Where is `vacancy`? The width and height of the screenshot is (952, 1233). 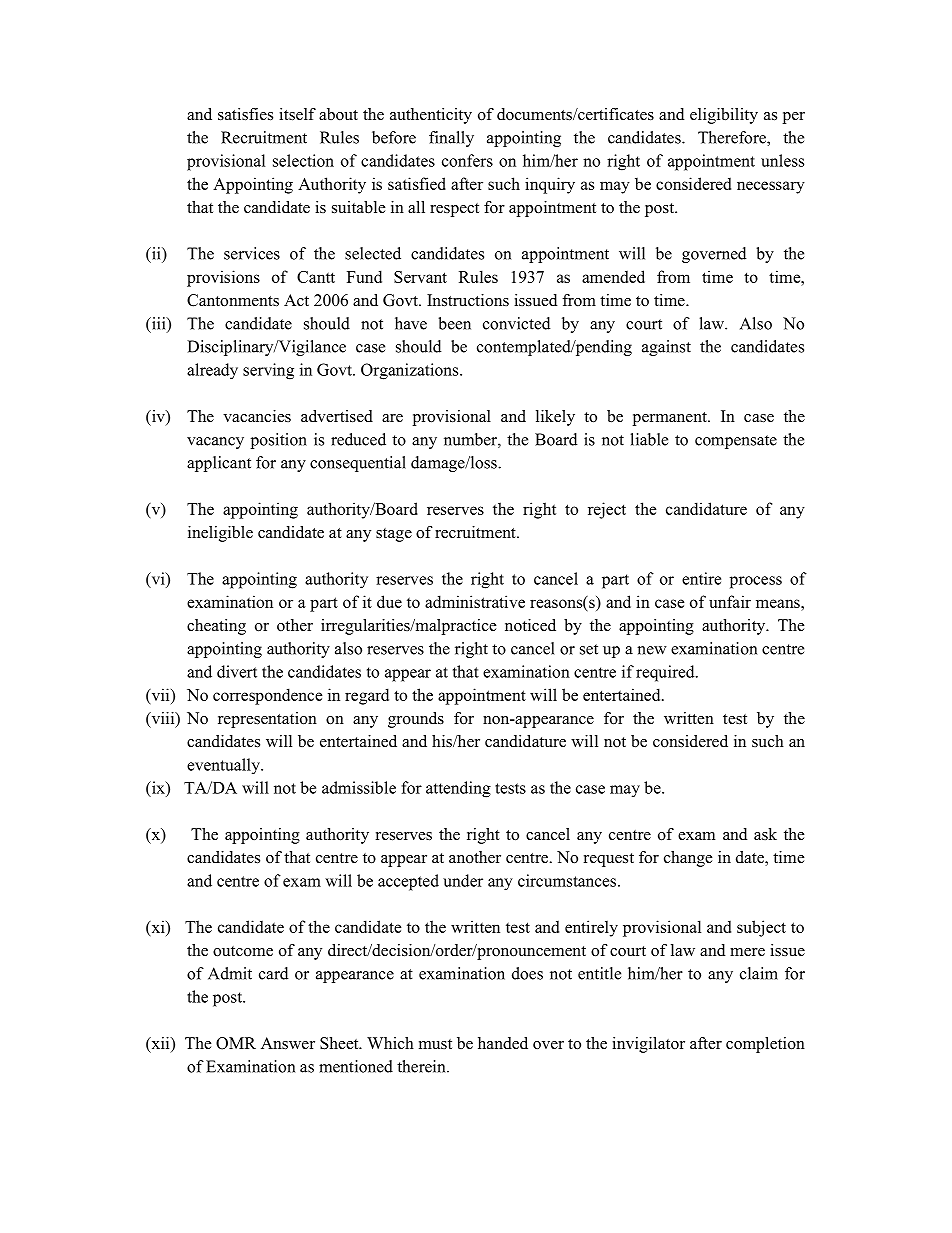
vacancy is located at coordinates (215, 443).
